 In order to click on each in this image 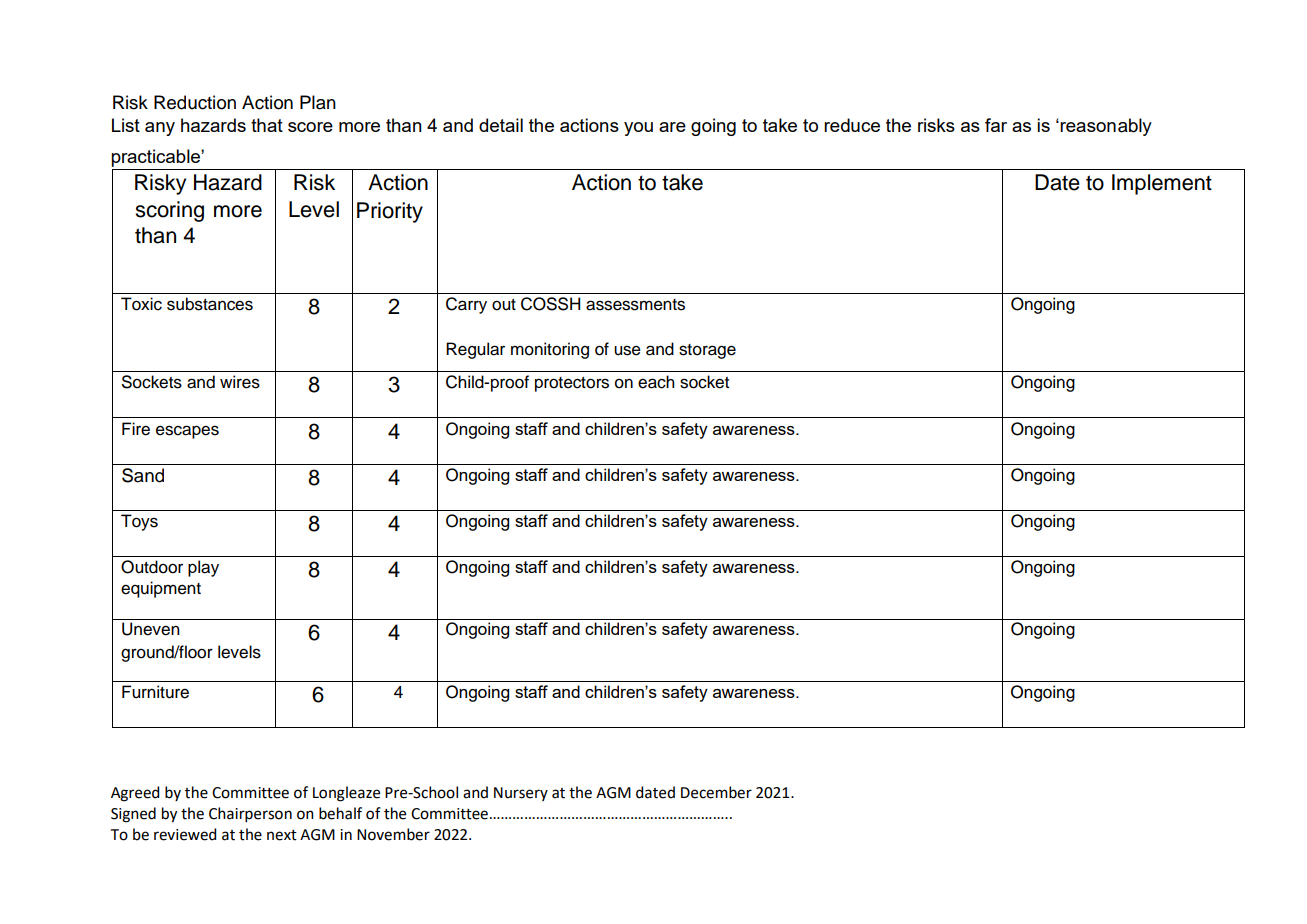, I will do `click(656, 382)`.
